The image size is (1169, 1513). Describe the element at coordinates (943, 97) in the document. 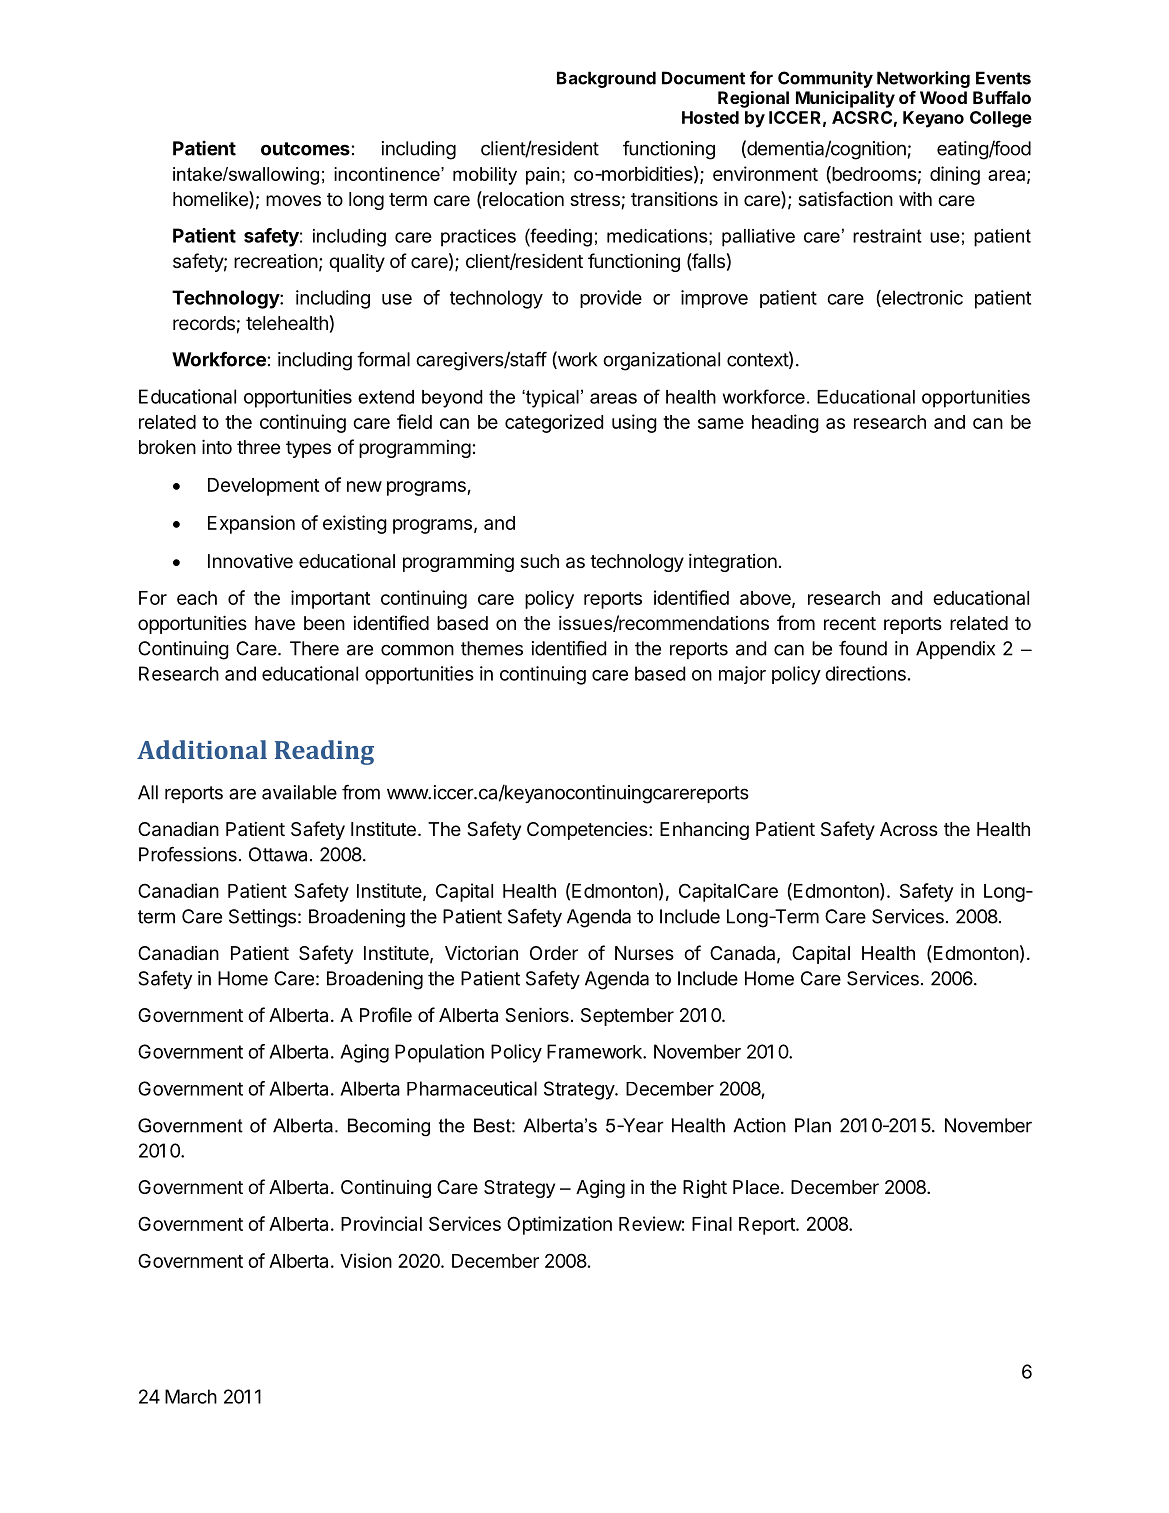

I see `Wood` at that location.
